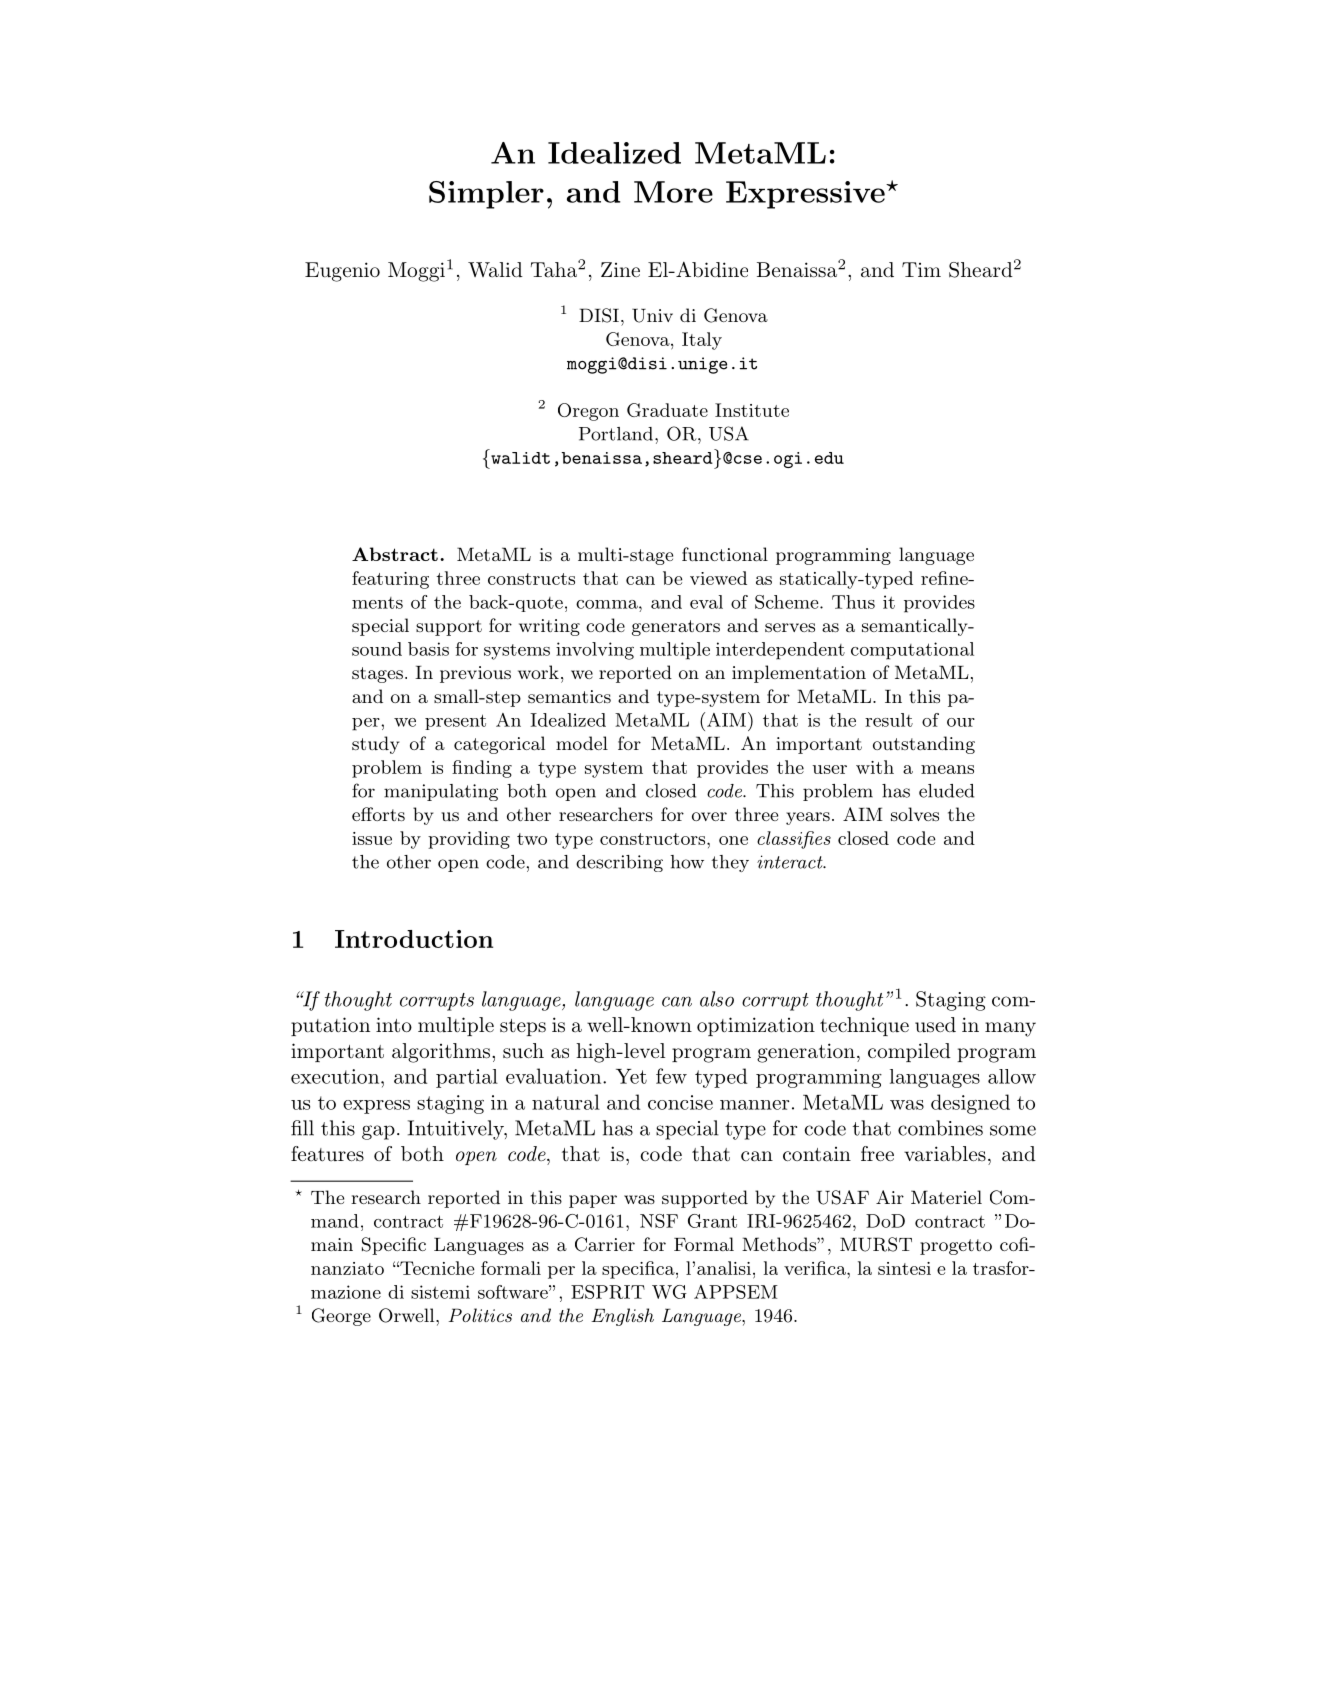 The width and height of the page is (1320, 1708). What do you see at coordinates (342, 272) in the page?
I see `Eugenio` at bounding box center [342, 272].
